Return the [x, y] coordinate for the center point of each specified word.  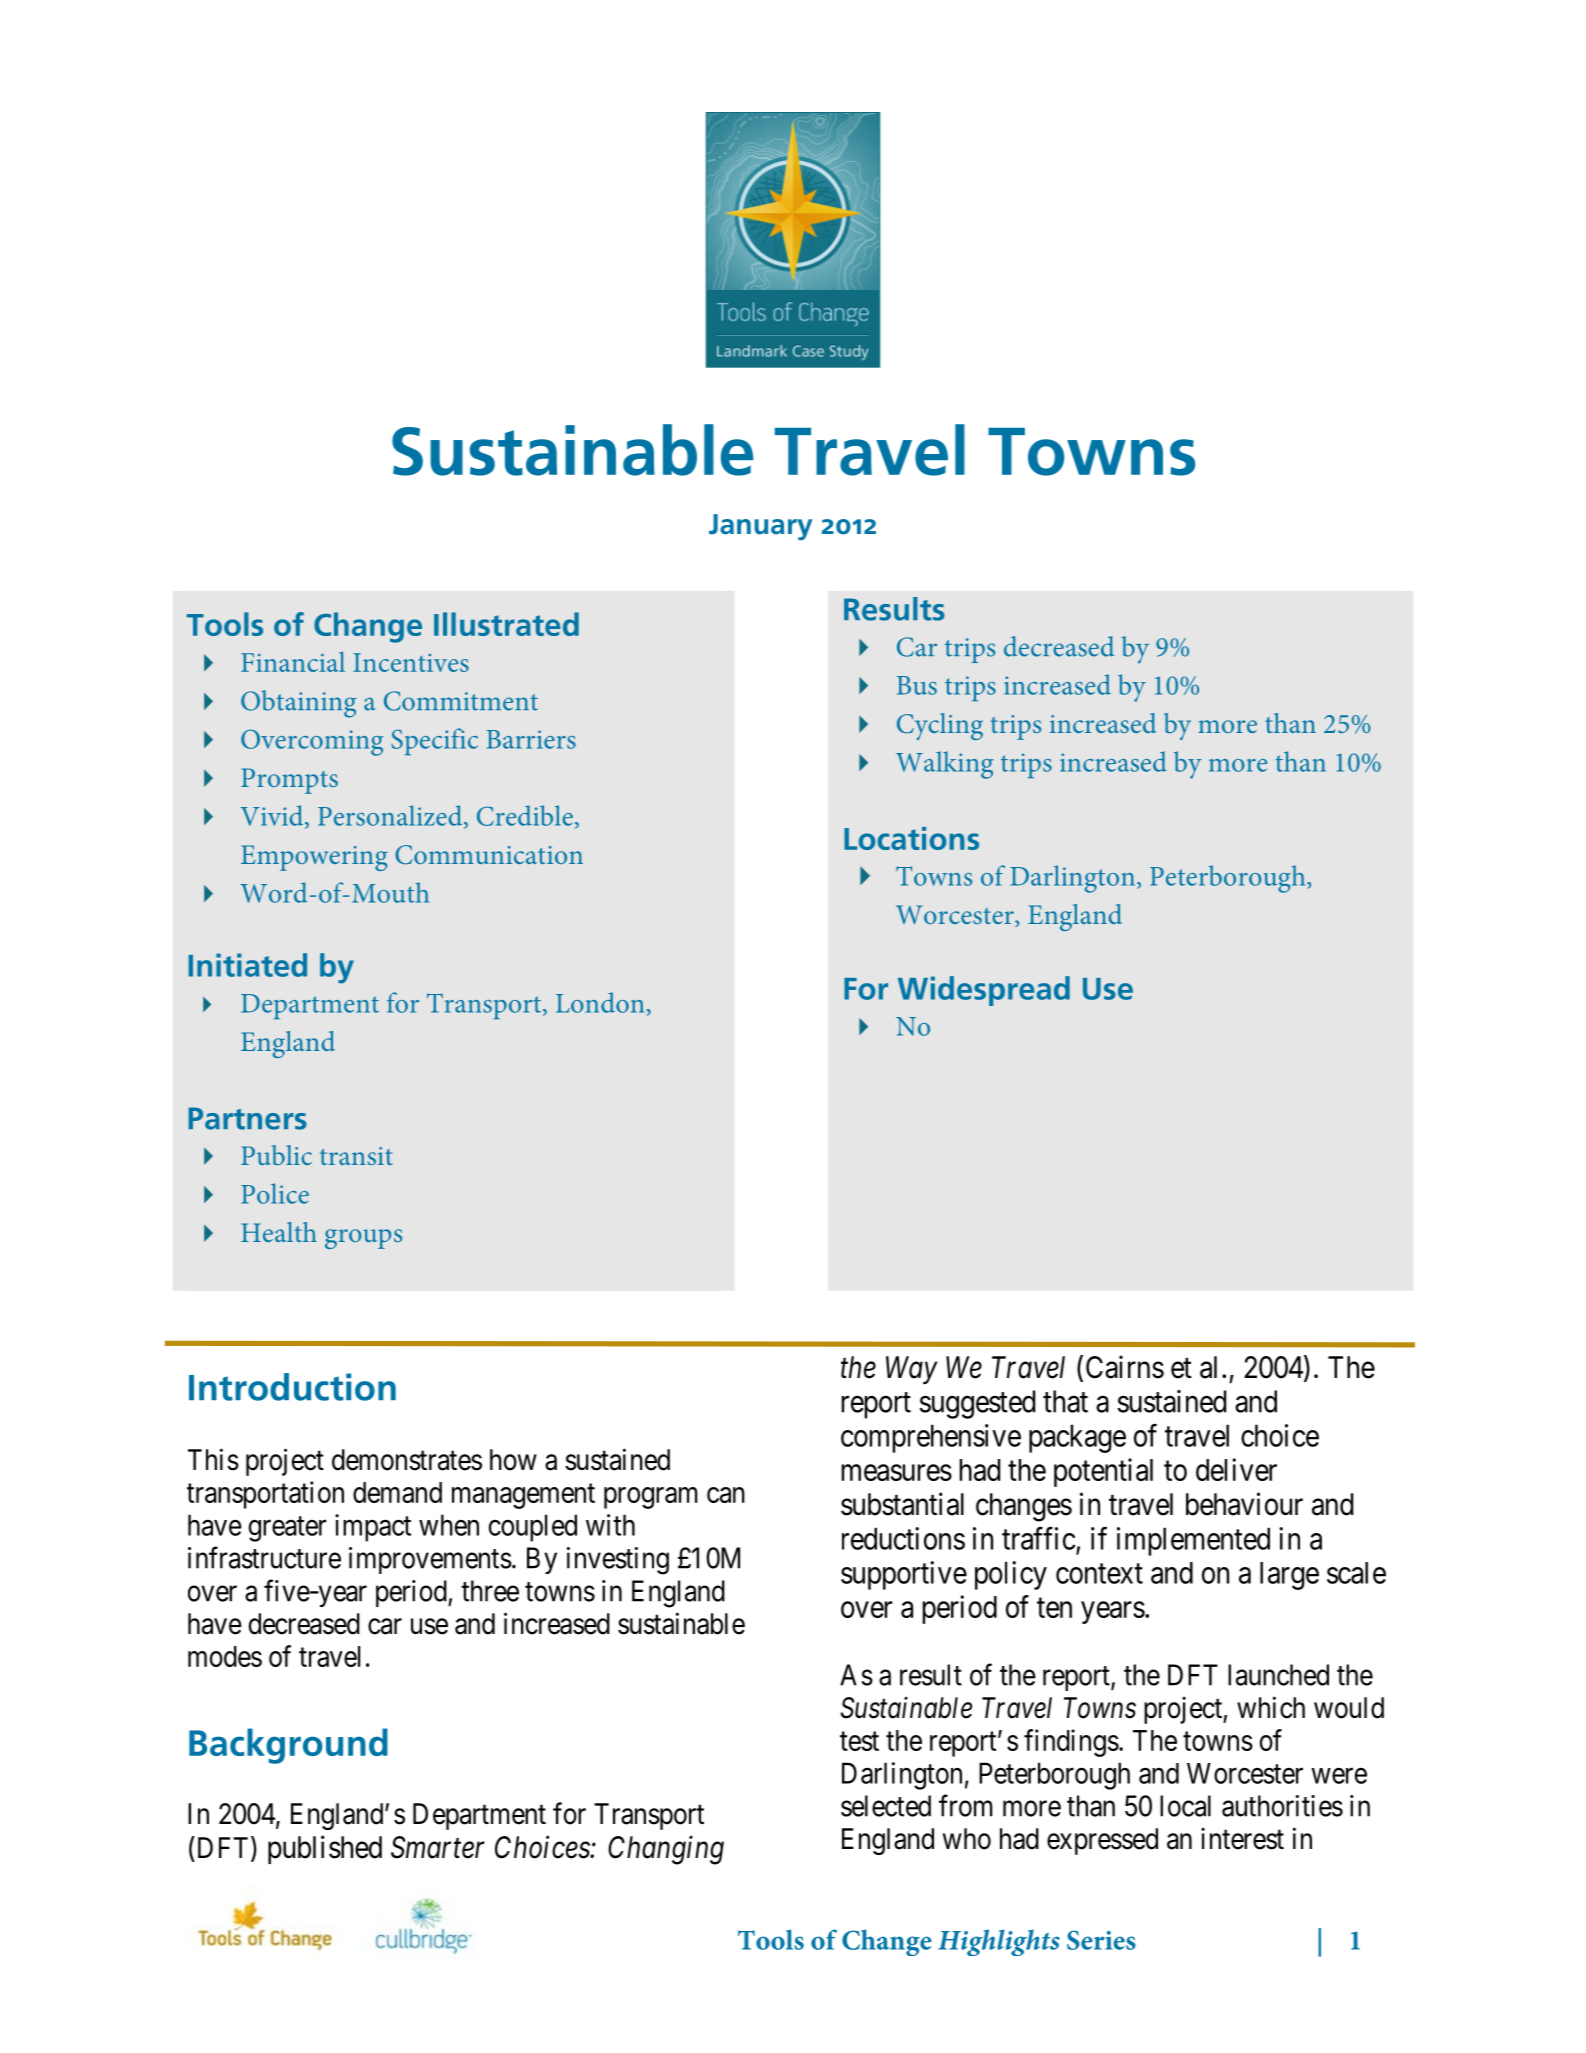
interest [1242, 1838]
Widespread [984, 991]
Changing [666, 1850]
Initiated [247, 965]
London [600, 1002]
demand [397, 1492]
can [726, 1495]
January [760, 527]
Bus [917, 685]
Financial [293, 662]
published [325, 1849]
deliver [1236, 1469]
